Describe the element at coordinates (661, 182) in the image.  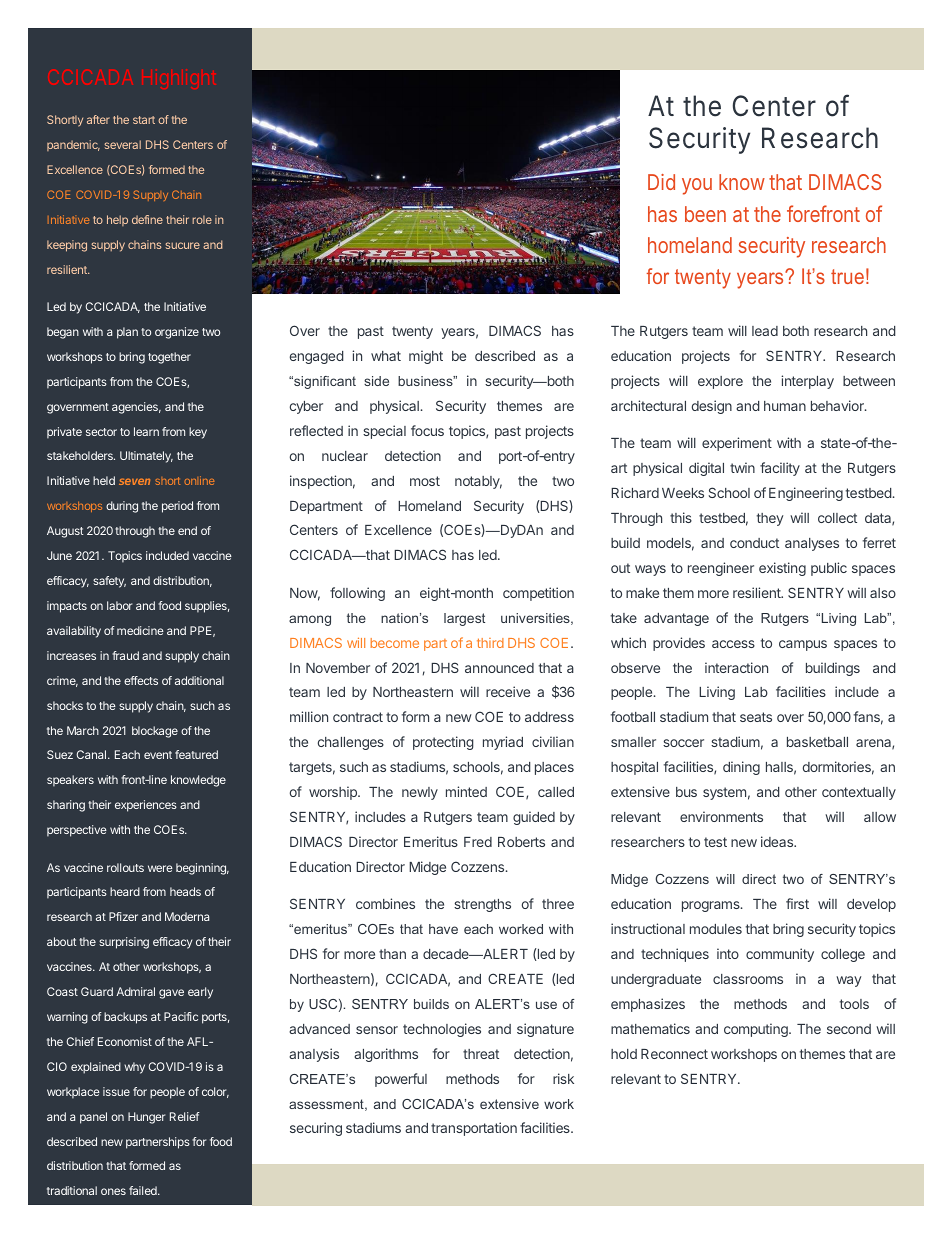
I see `Did` at that location.
